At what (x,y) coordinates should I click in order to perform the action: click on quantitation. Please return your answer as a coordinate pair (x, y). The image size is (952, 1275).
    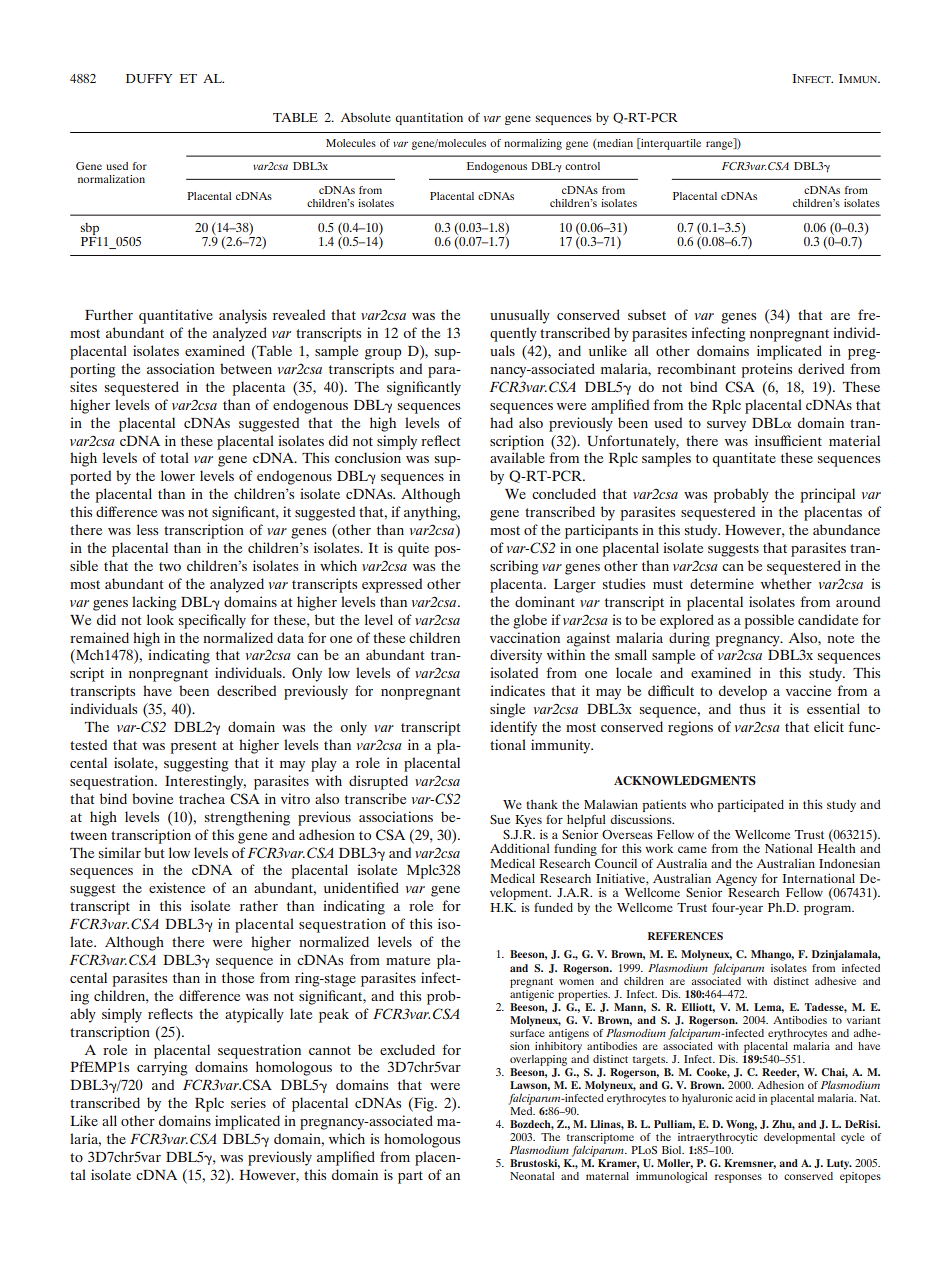
    Looking at the image, I should click on (429, 118).
